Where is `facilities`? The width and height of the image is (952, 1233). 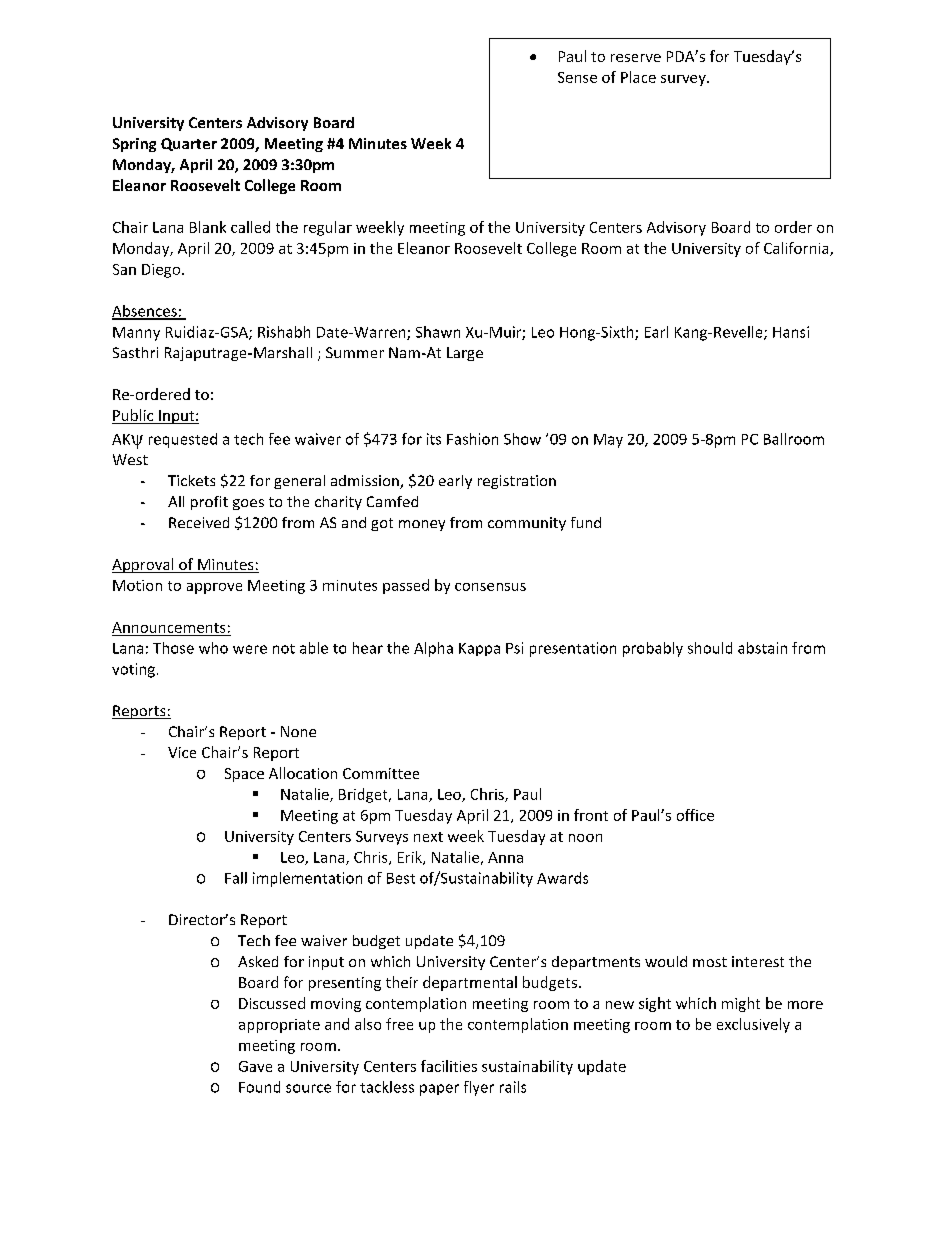
facilities is located at coordinates (449, 1066).
